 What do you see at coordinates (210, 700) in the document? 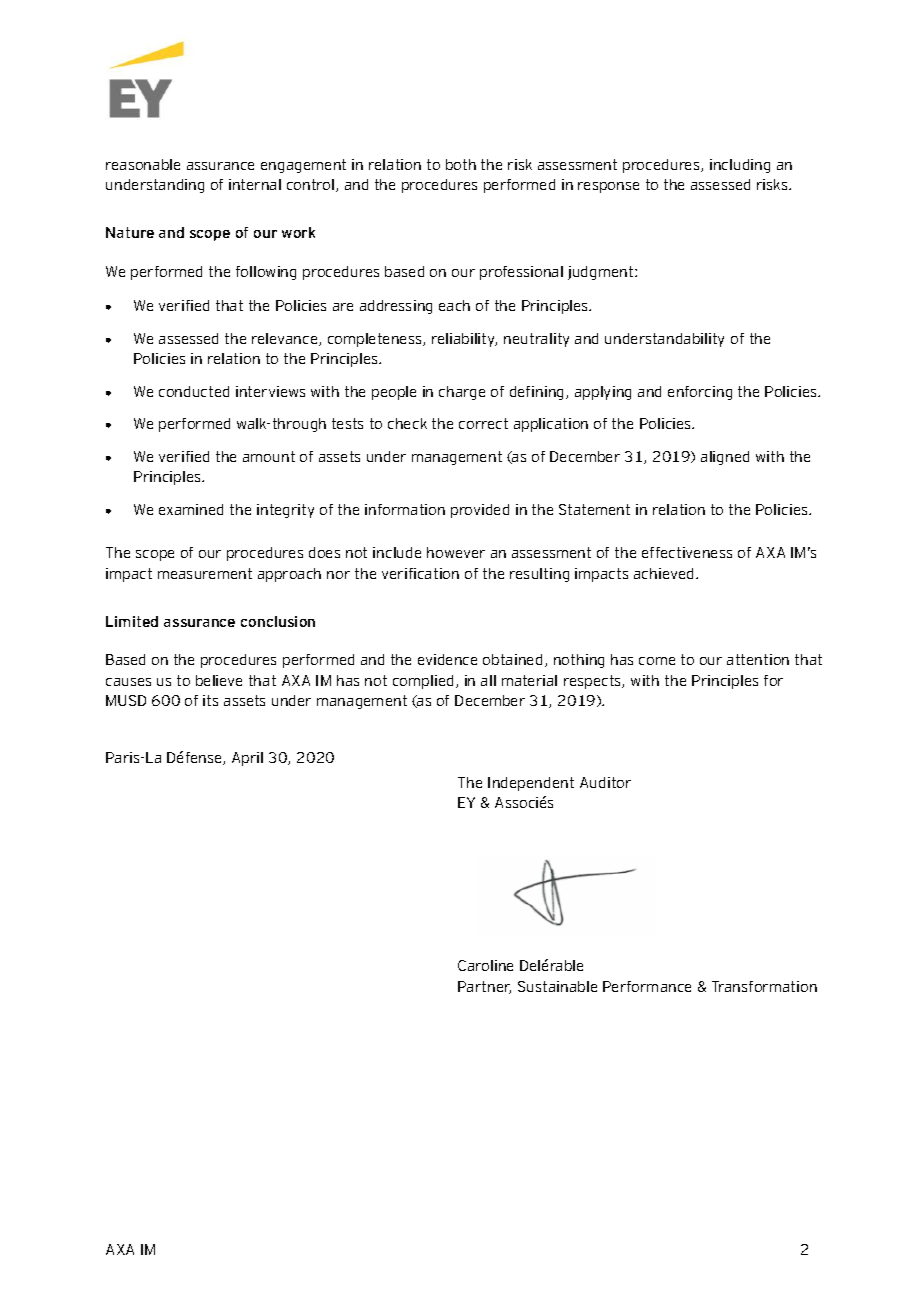
I see `its` at bounding box center [210, 700].
